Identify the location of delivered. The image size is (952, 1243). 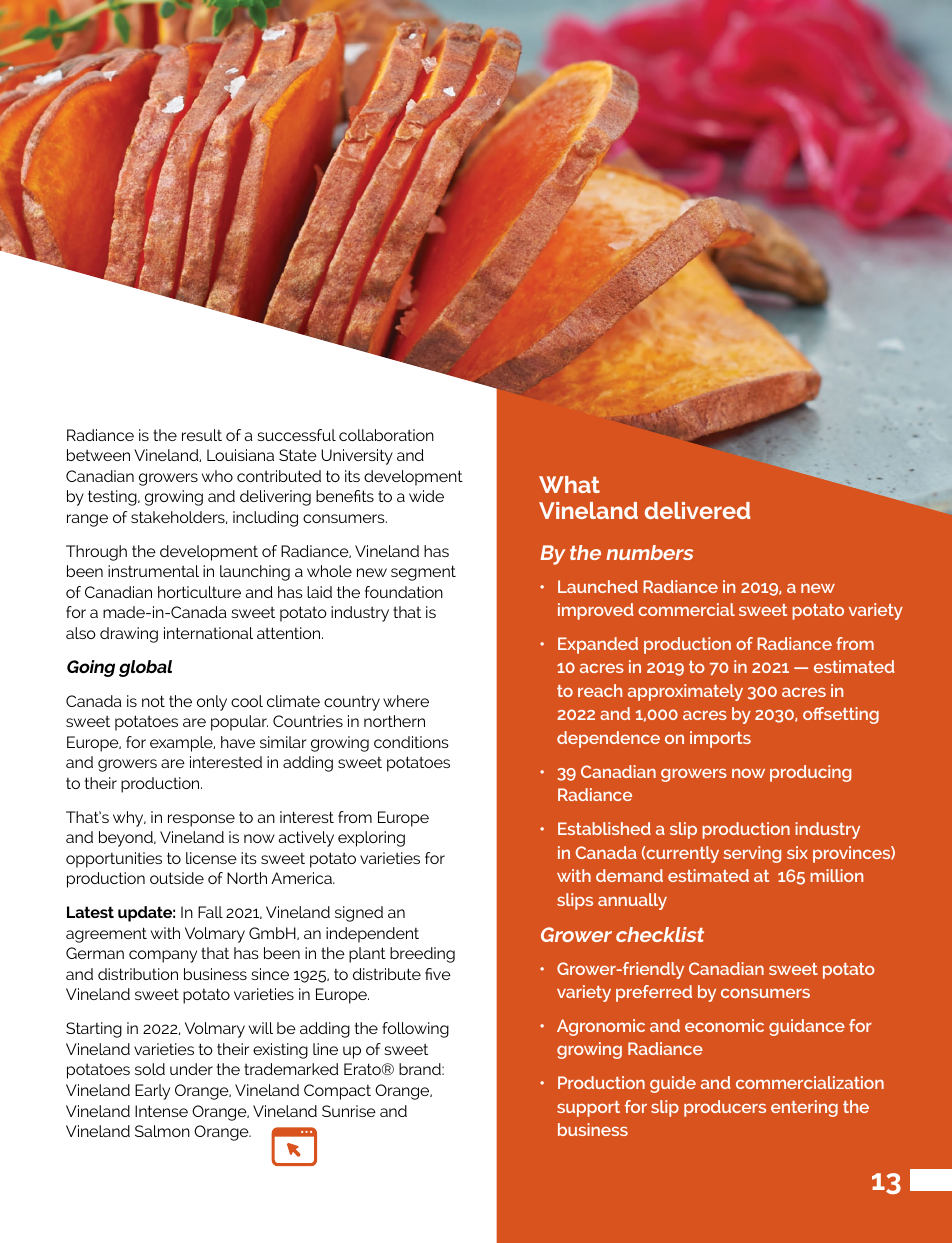
(697, 510).
